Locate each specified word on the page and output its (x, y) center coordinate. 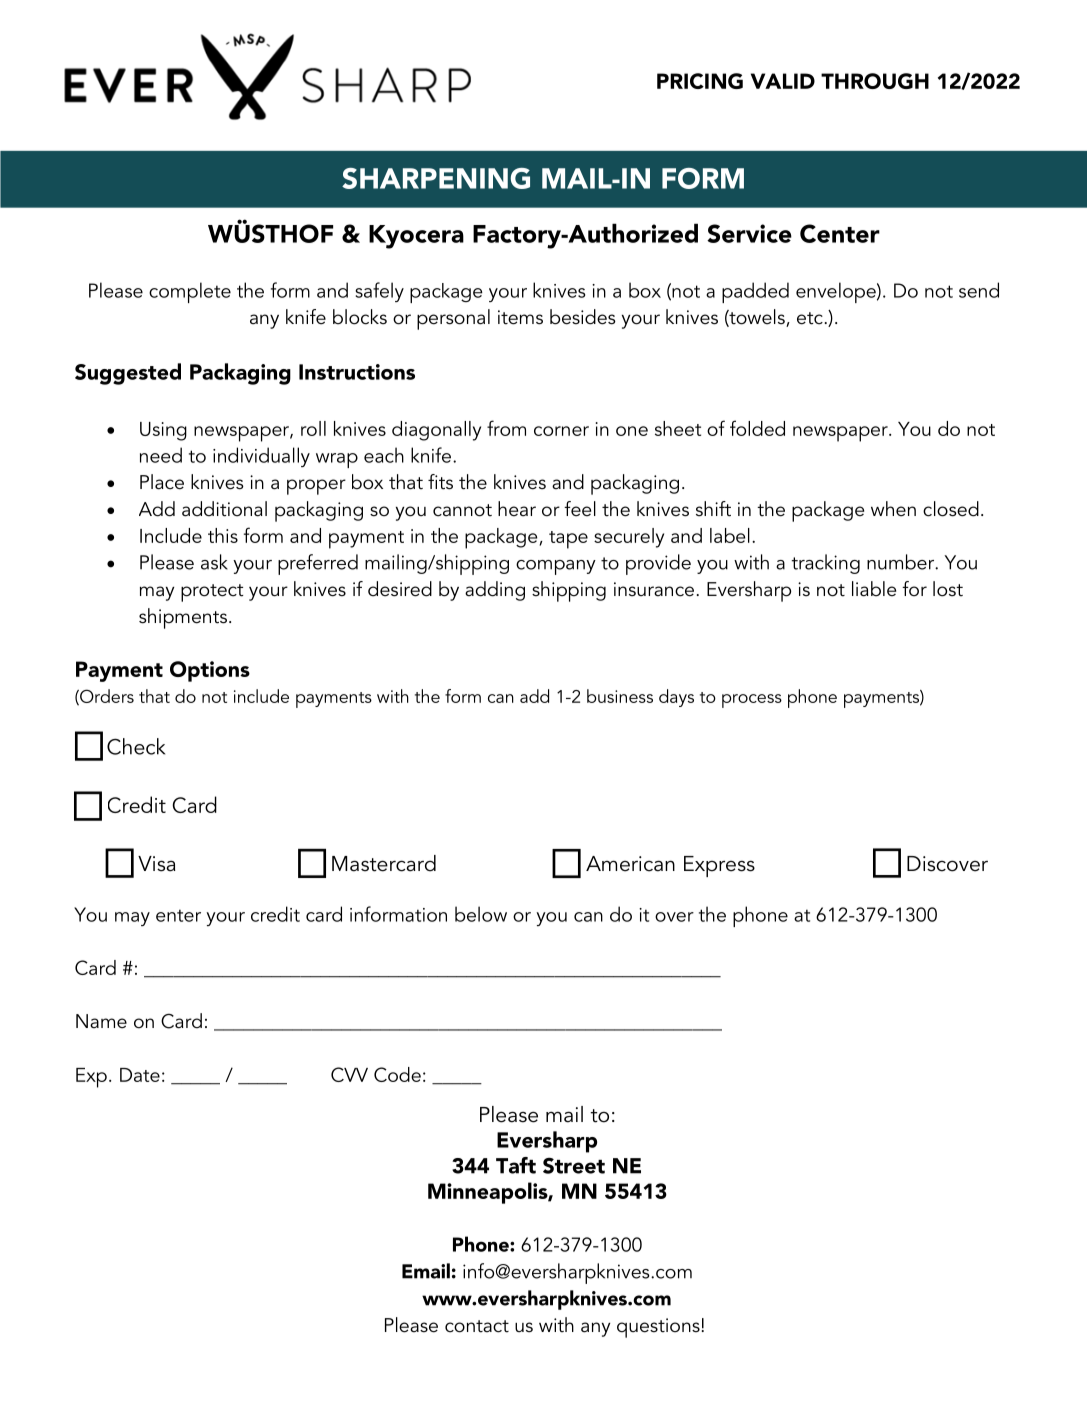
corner (561, 431)
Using (163, 431)
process (752, 701)
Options (210, 671)
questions (658, 1328)
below (481, 914)
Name (101, 1021)
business (620, 696)
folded (757, 428)
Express (719, 866)
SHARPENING (436, 178)
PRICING (700, 81)
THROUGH (875, 81)
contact (477, 1326)
